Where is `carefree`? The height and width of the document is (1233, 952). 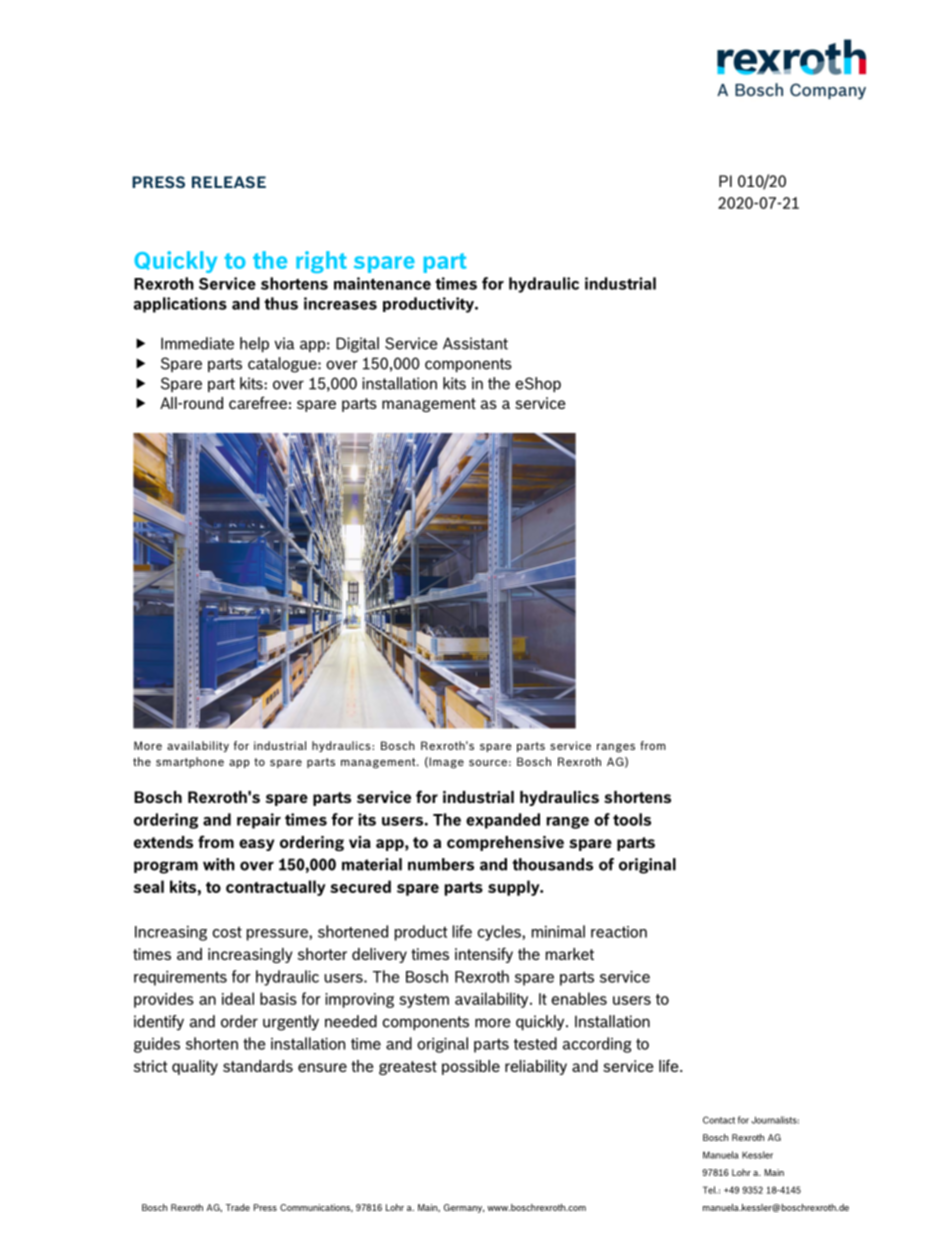
carefree is located at coordinates (258, 402).
